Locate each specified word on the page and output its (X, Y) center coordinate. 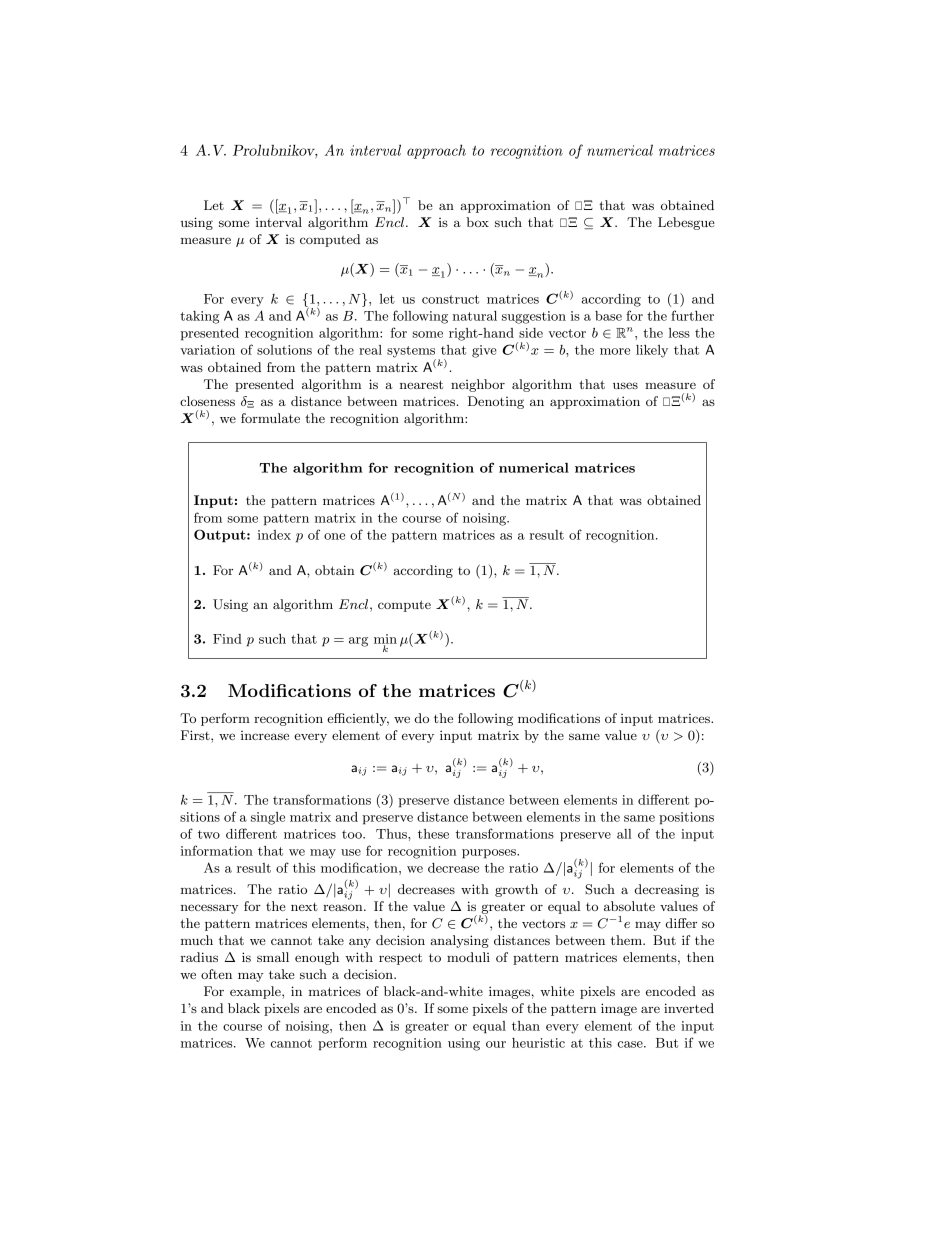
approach (436, 151)
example (256, 992)
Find (227, 639)
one (334, 536)
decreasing (667, 890)
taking (199, 317)
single (268, 818)
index (274, 535)
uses (625, 385)
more (615, 351)
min (385, 640)
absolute (629, 906)
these (433, 834)
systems (411, 353)
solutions (284, 350)
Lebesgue (686, 223)
